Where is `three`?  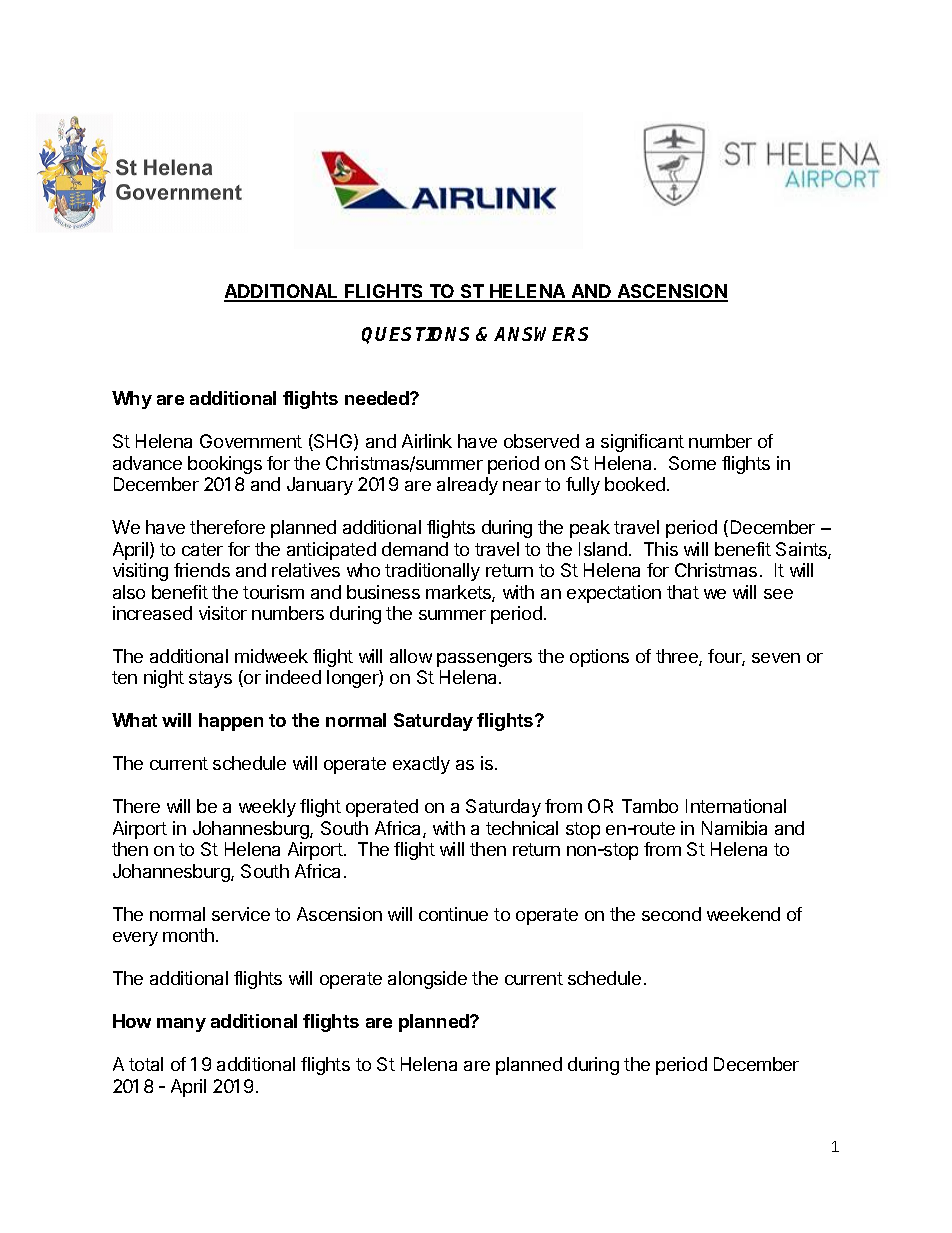 three is located at coordinates (678, 657).
